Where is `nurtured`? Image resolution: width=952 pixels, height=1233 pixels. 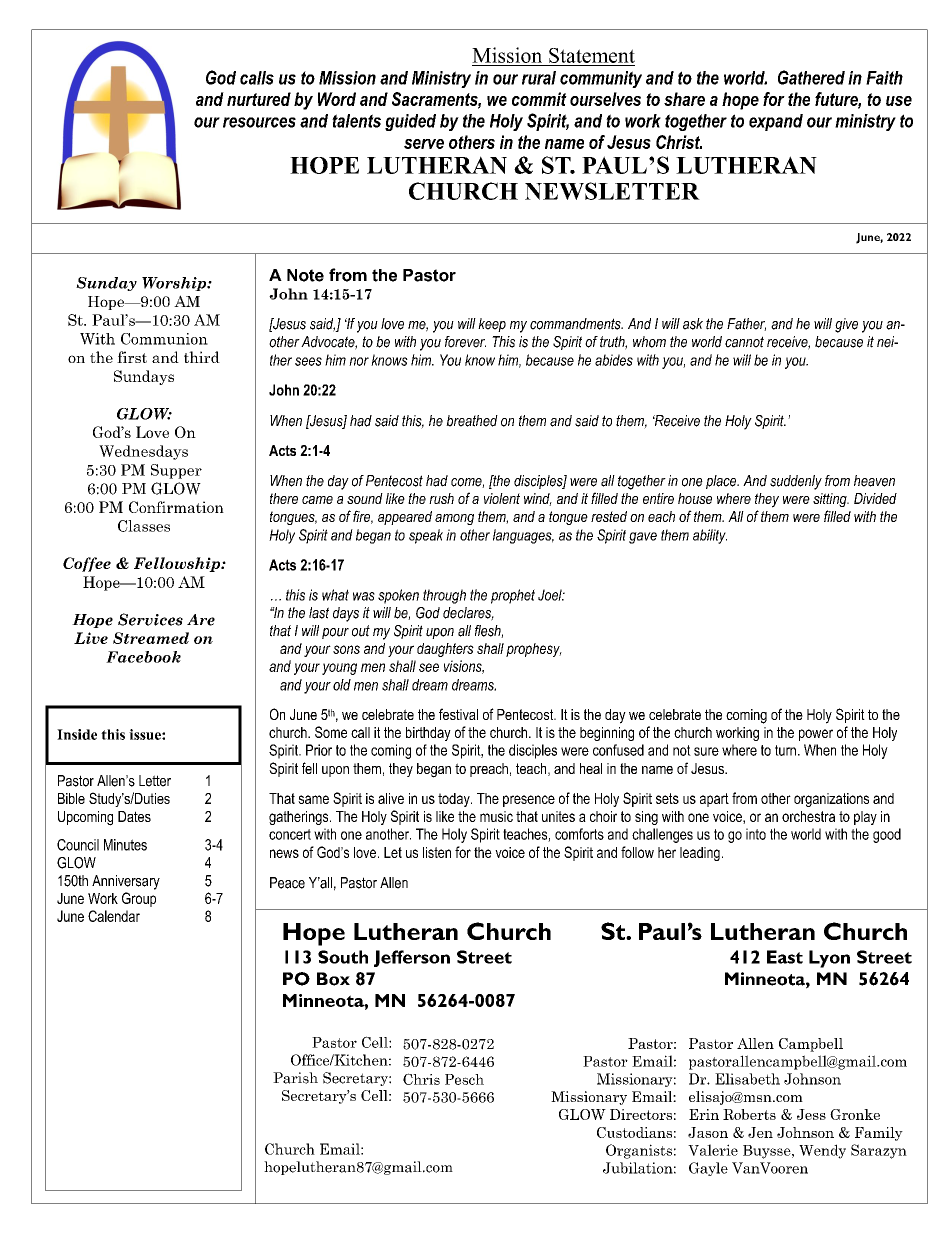
nurtured is located at coordinates (259, 99).
